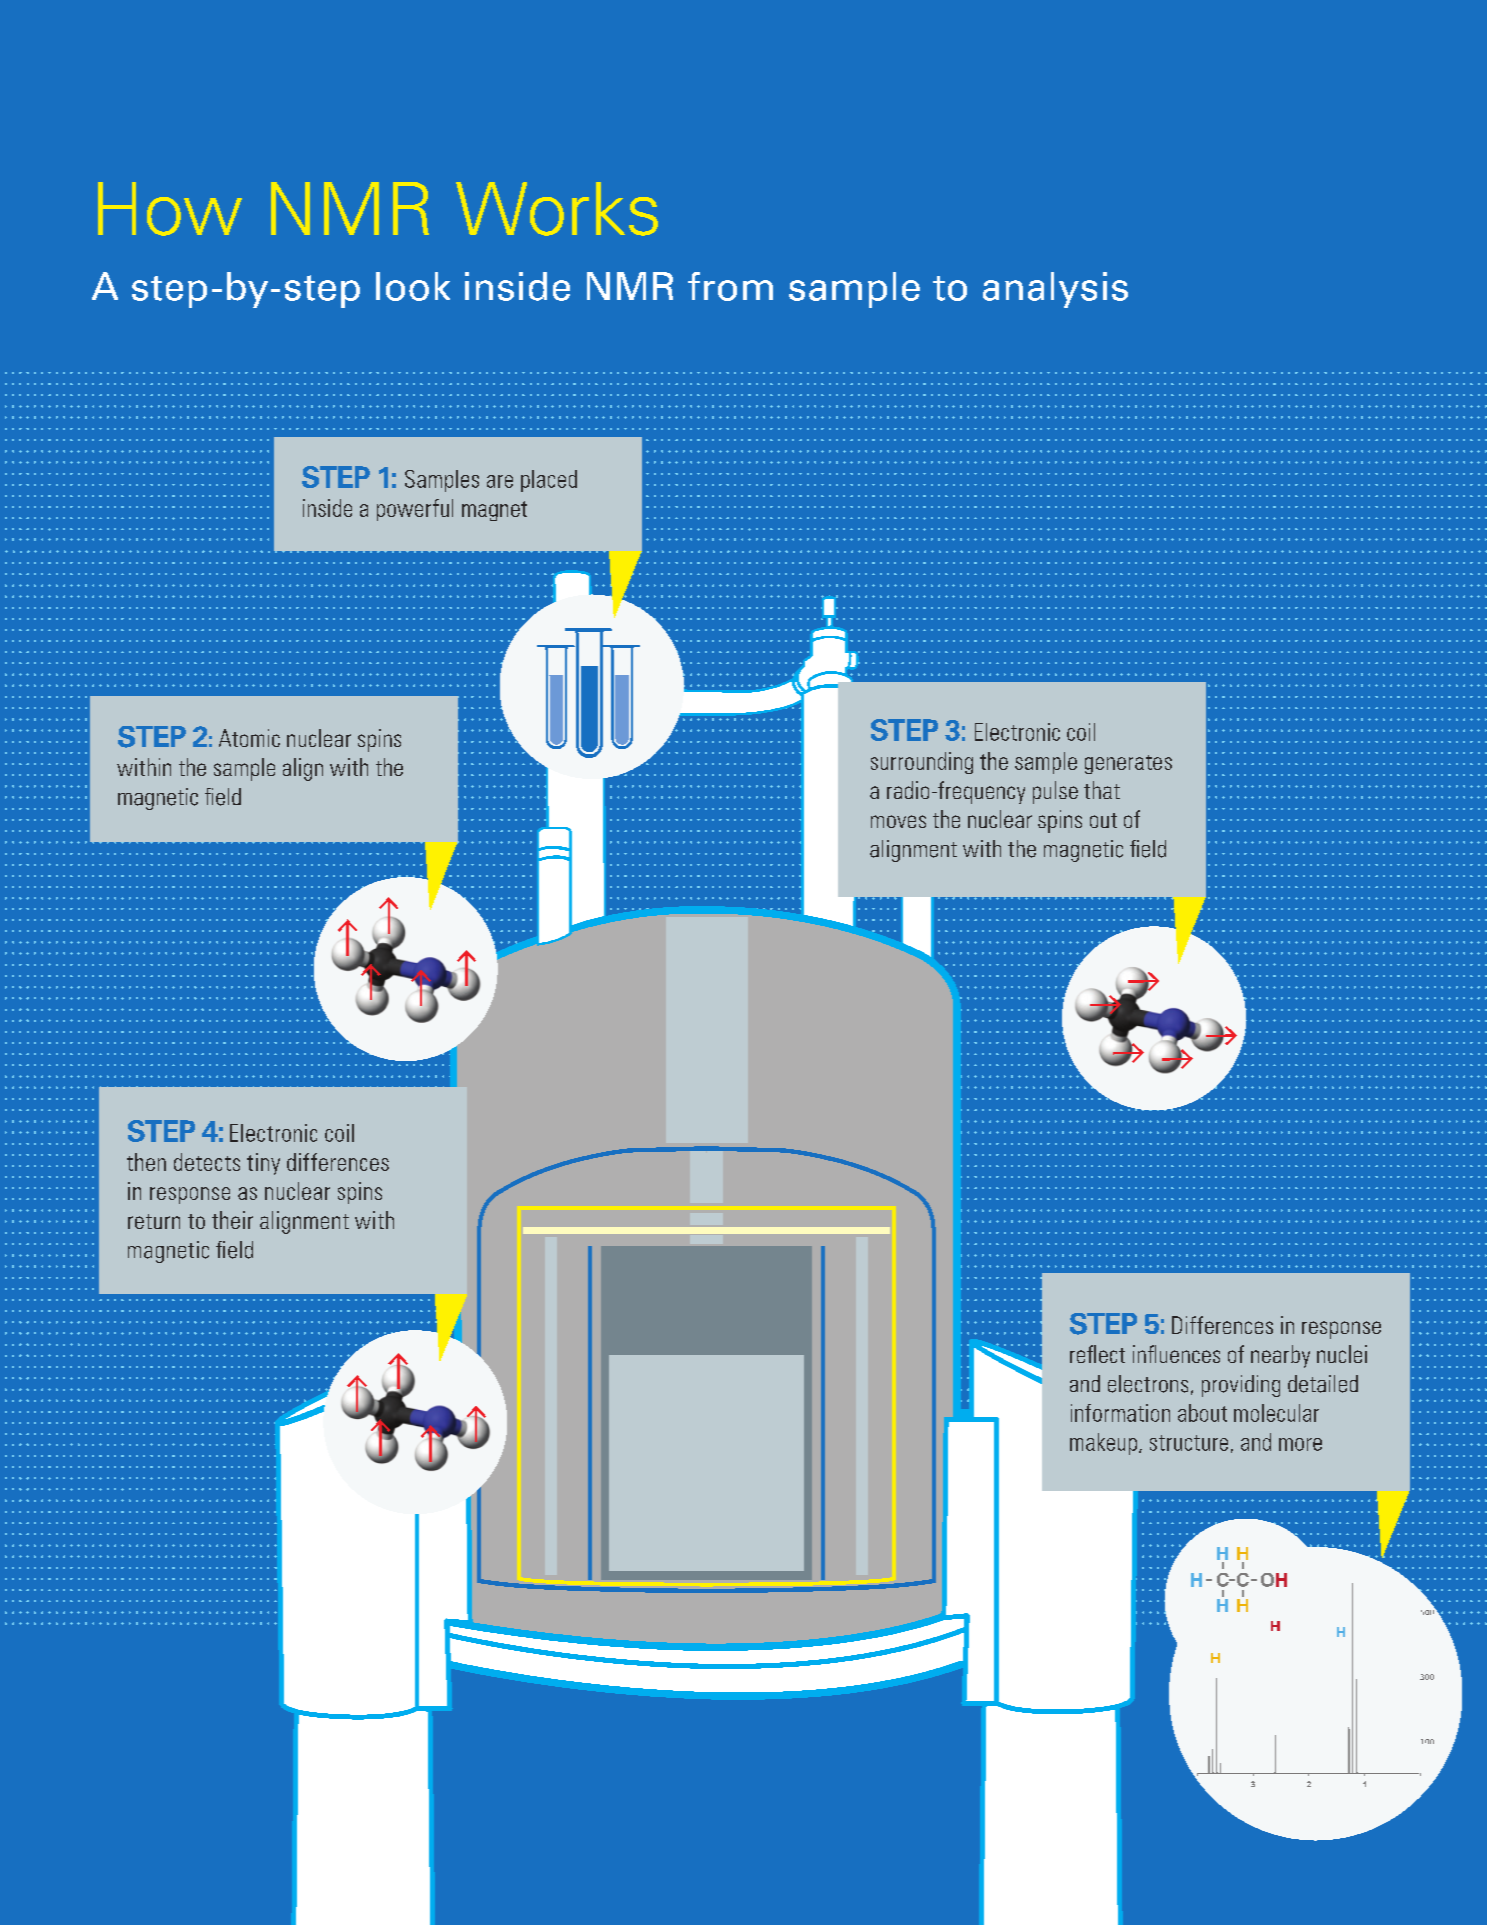  Describe the element at coordinates (415, 510) in the screenshot. I see `powerful` at that location.
